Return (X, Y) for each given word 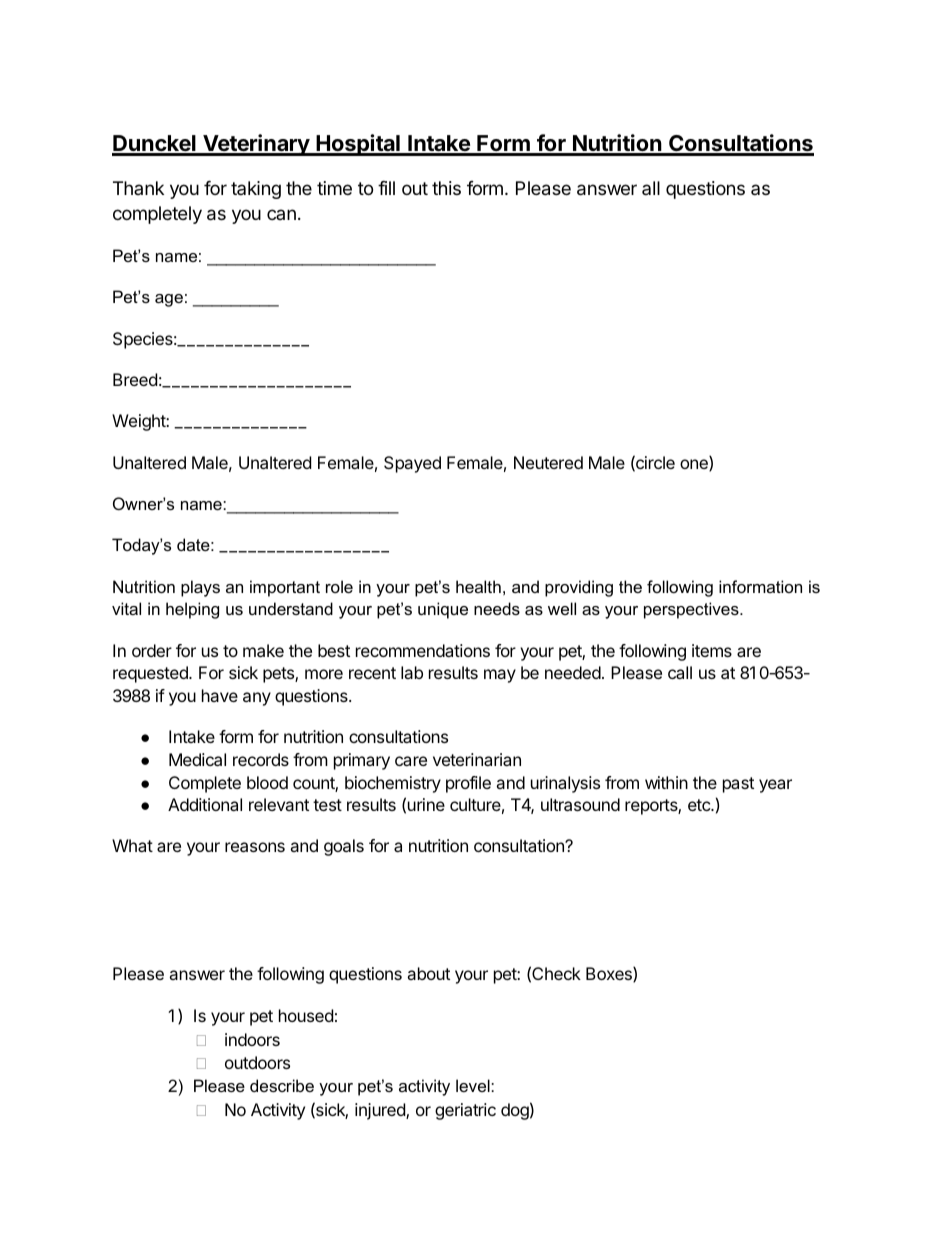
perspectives (692, 610)
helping (192, 610)
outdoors (257, 1062)
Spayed (412, 464)
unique (443, 610)
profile (468, 784)
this (446, 188)
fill (386, 188)
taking (256, 190)
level (474, 1085)
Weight (139, 422)
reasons (255, 847)
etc (700, 805)
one (695, 465)
